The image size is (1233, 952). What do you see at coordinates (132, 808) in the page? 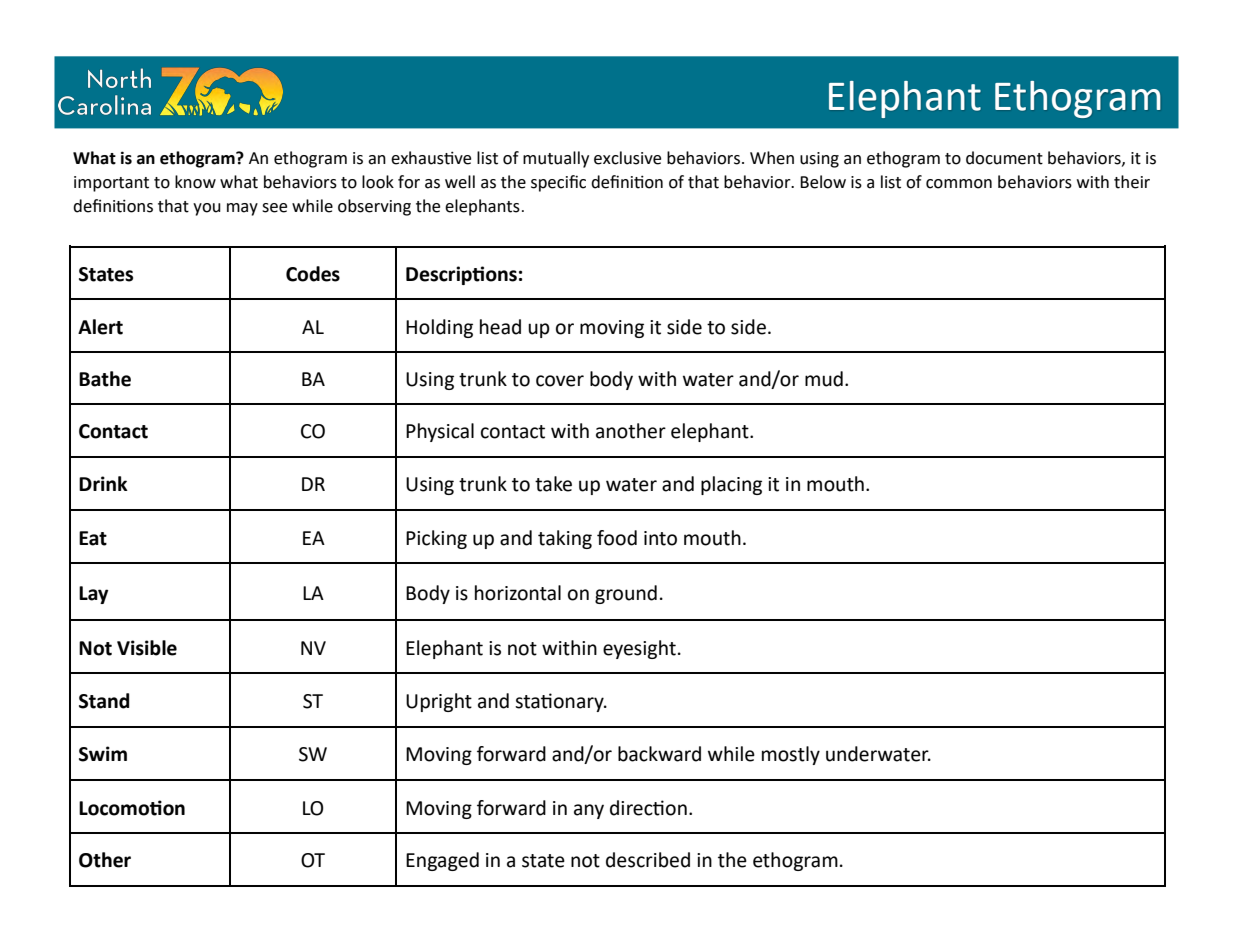
I see `Locomotion` at bounding box center [132, 808].
